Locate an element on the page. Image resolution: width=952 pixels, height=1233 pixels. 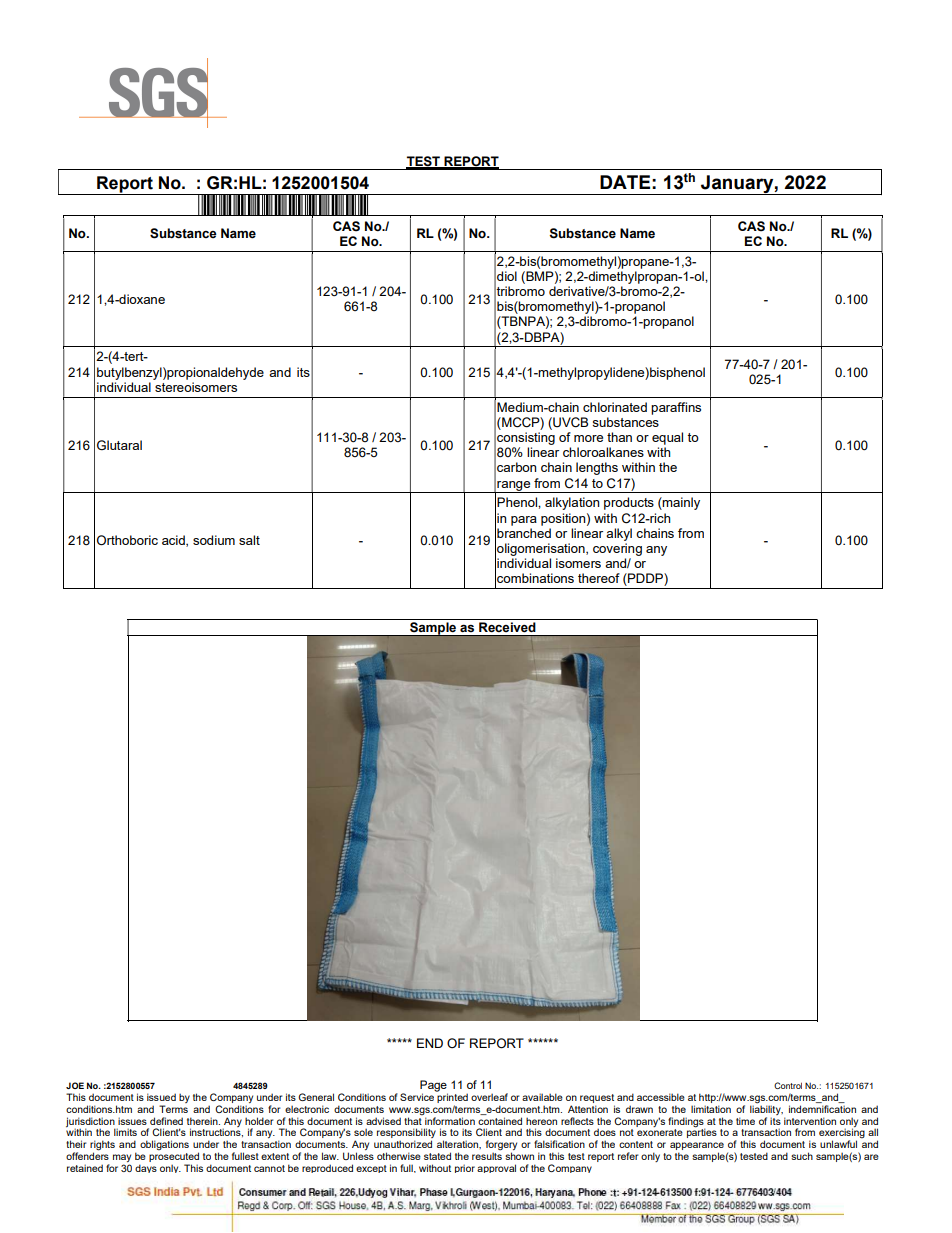
sodium is located at coordinates (214, 540).
